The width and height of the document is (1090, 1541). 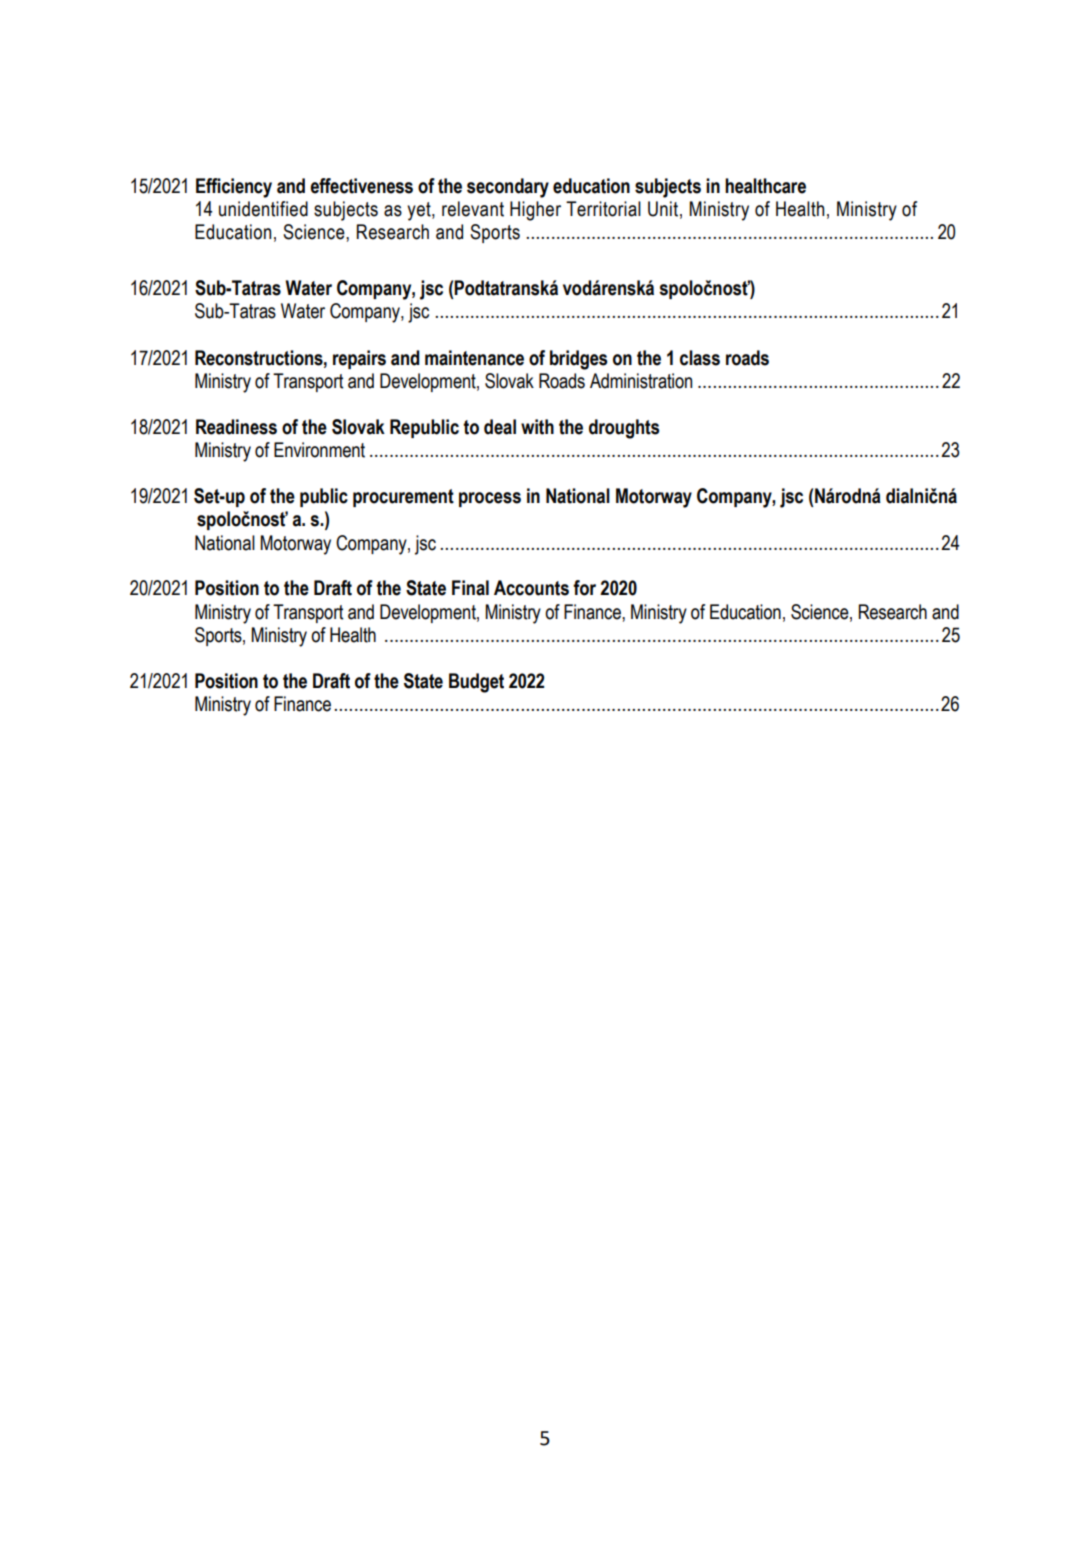 I want to click on Environment, so click(x=319, y=450).
